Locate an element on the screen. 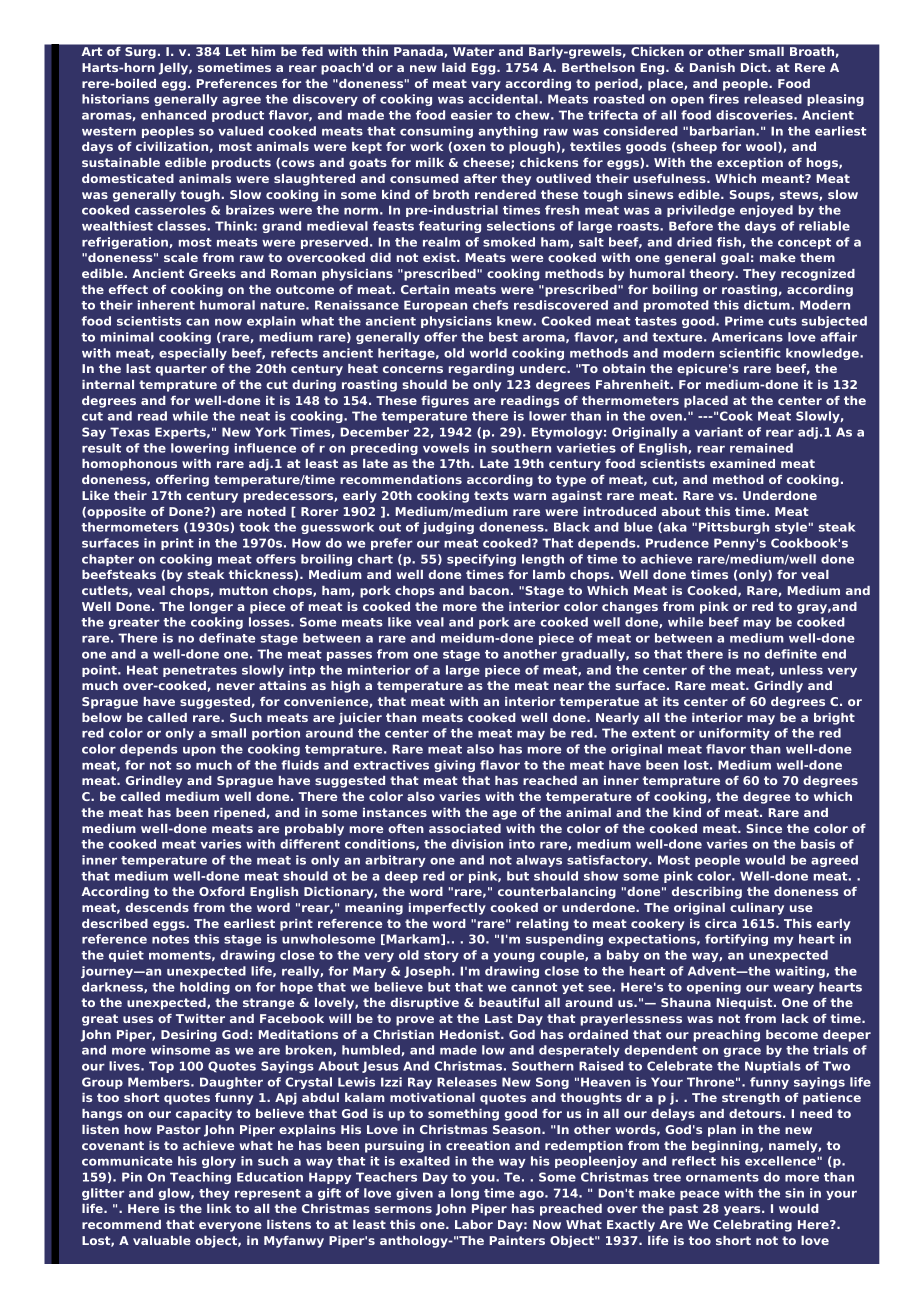  notes is located at coordinates (170, 939).
